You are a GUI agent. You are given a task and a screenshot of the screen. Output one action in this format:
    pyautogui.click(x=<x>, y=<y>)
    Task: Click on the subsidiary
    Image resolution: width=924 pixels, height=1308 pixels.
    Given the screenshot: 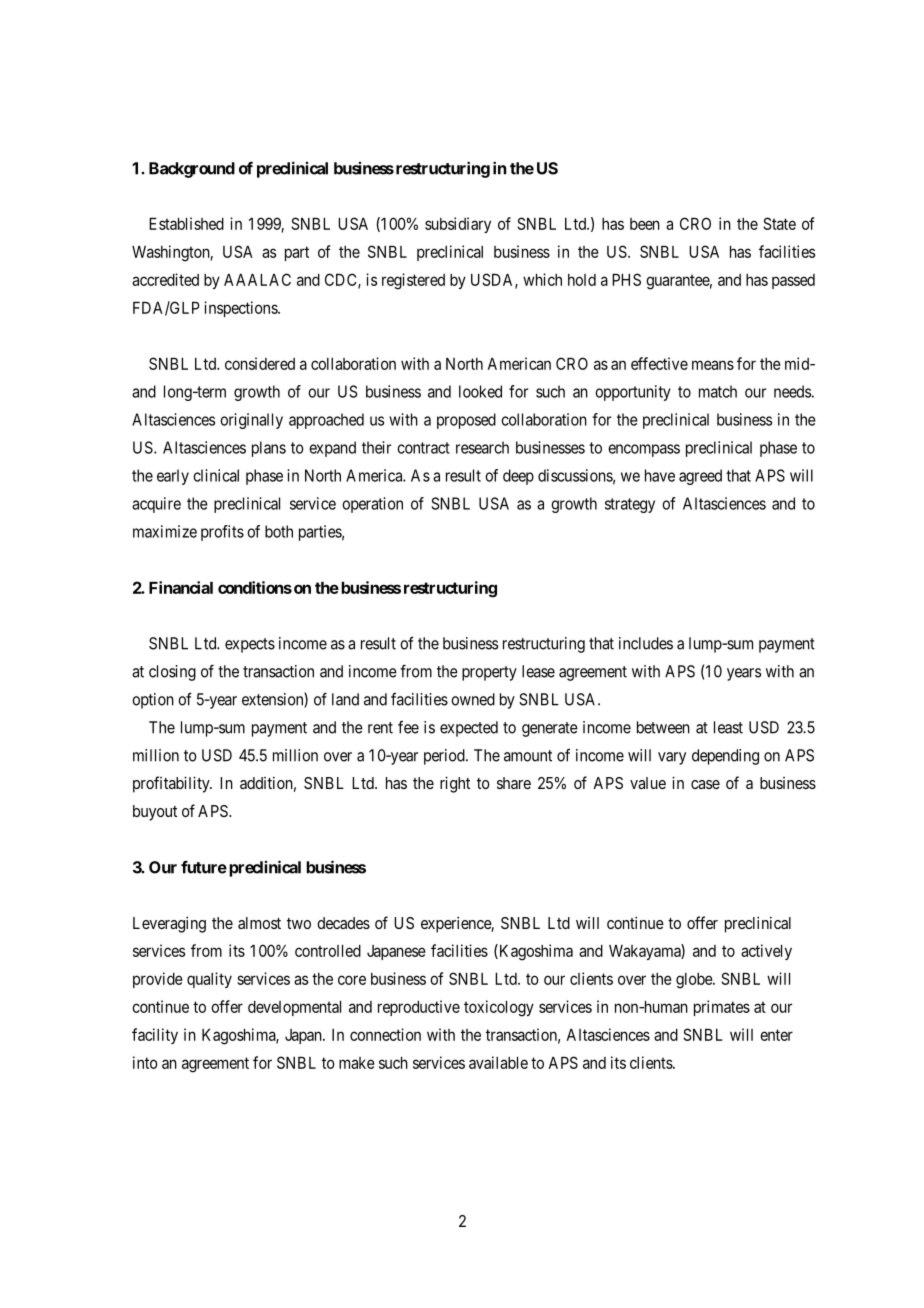 What is the action you would take?
    pyautogui.click(x=458, y=225)
